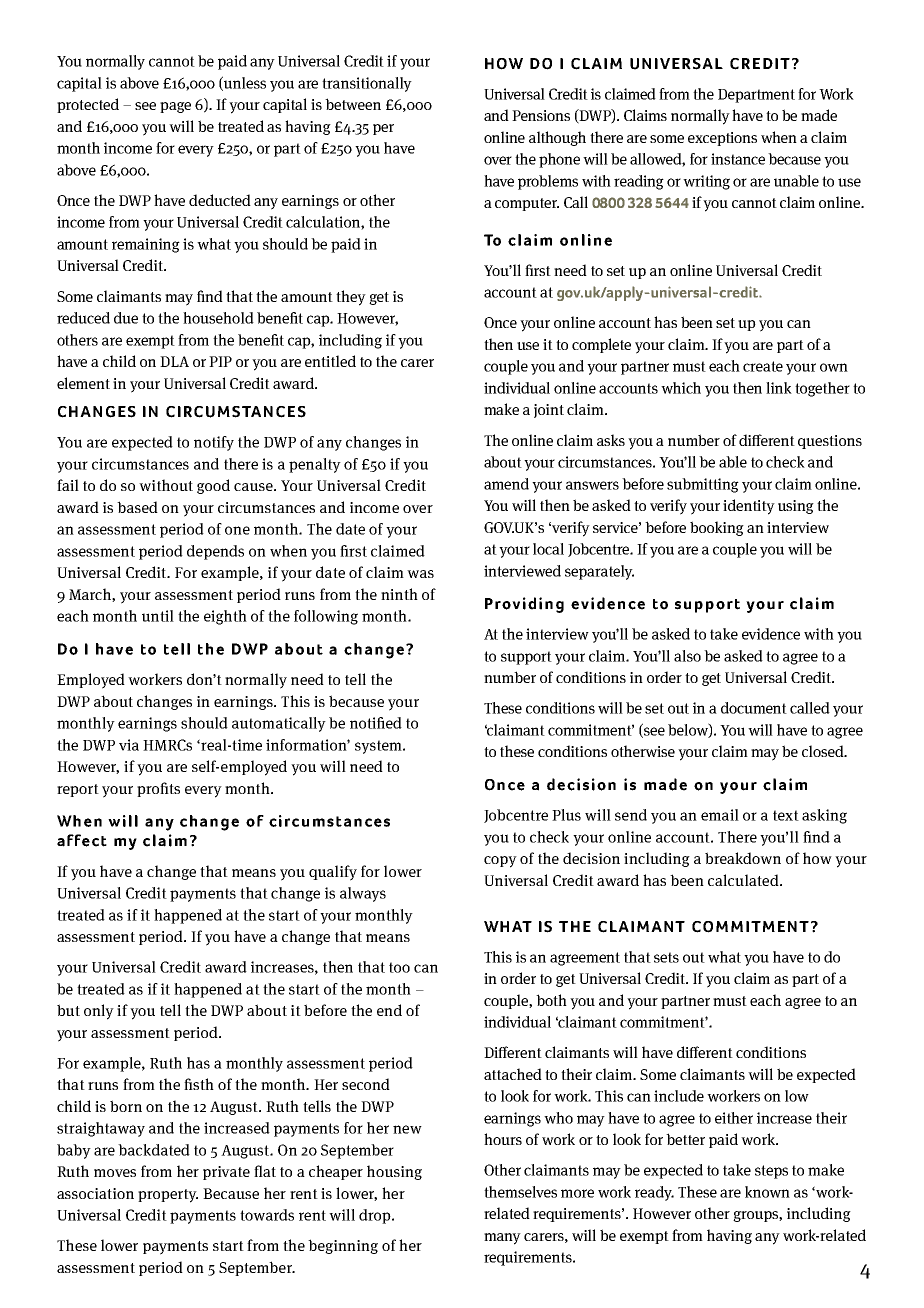 This screenshot has width=924, height=1308. What do you see at coordinates (500, 862) in the screenshot?
I see `copy` at bounding box center [500, 862].
